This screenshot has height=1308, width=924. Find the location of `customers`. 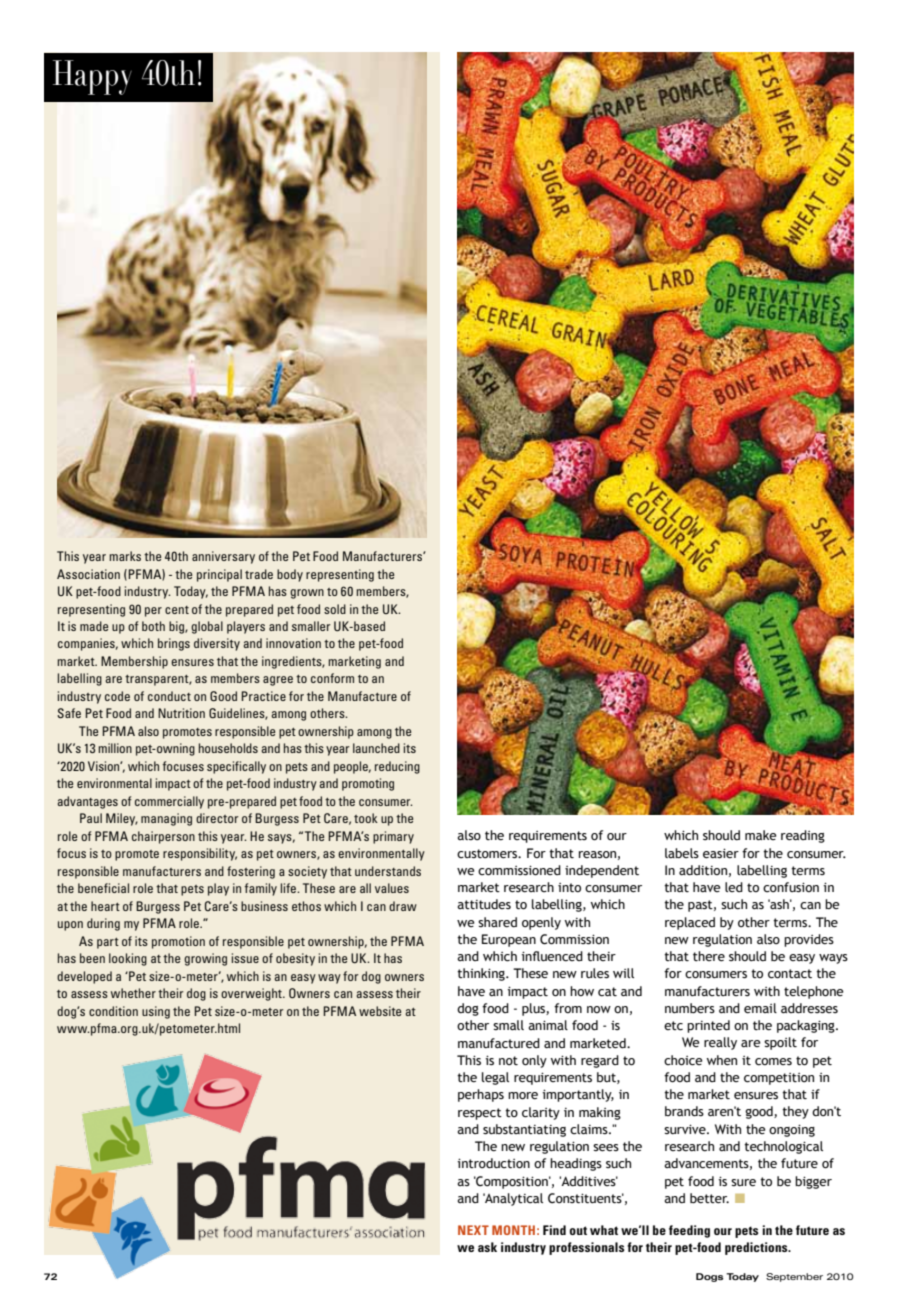

customers is located at coordinates (488, 854).
